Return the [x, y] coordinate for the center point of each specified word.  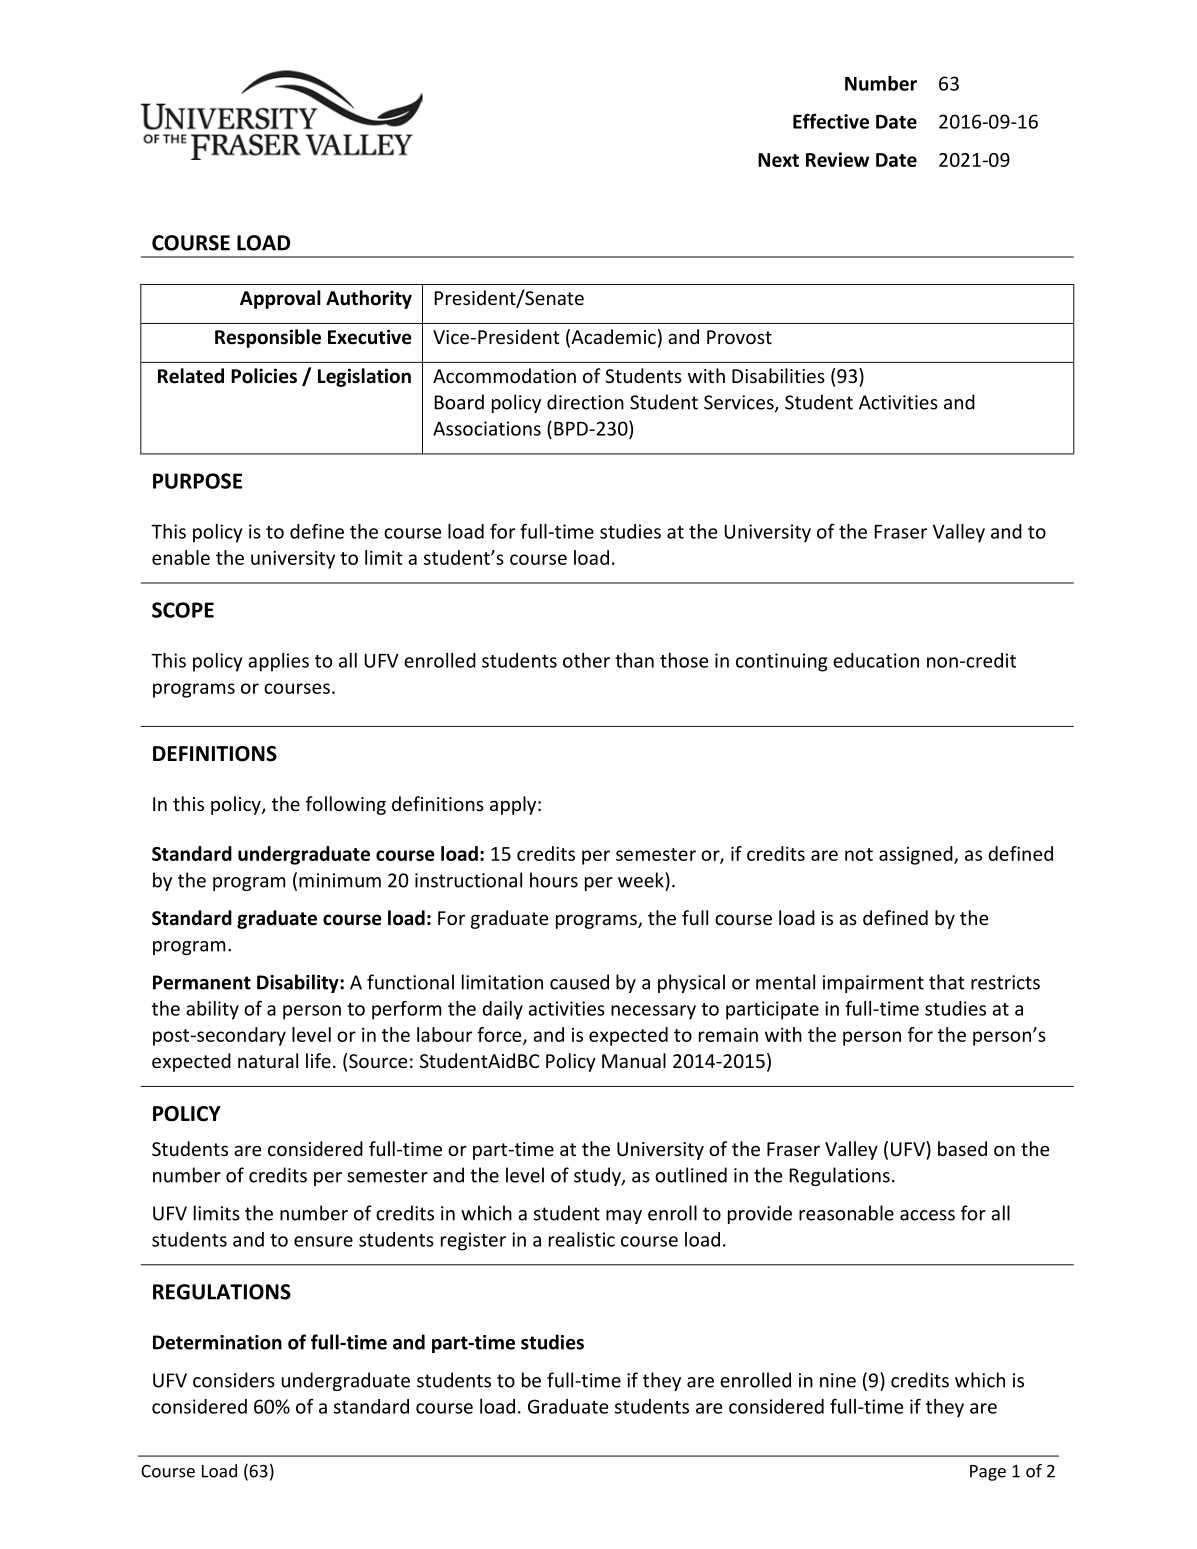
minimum [340, 880]
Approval [280, 299]
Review [837, 159]
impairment [873, 984]
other [586, 660]
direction [585, 402]
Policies [264, 376]
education [876, 660]
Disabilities [778, 375]
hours [554, 880]
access [927, 1215]
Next [778, 160]
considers [234, 1380]
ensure [323, 1241]
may [624, 1217]
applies [278, 662]
